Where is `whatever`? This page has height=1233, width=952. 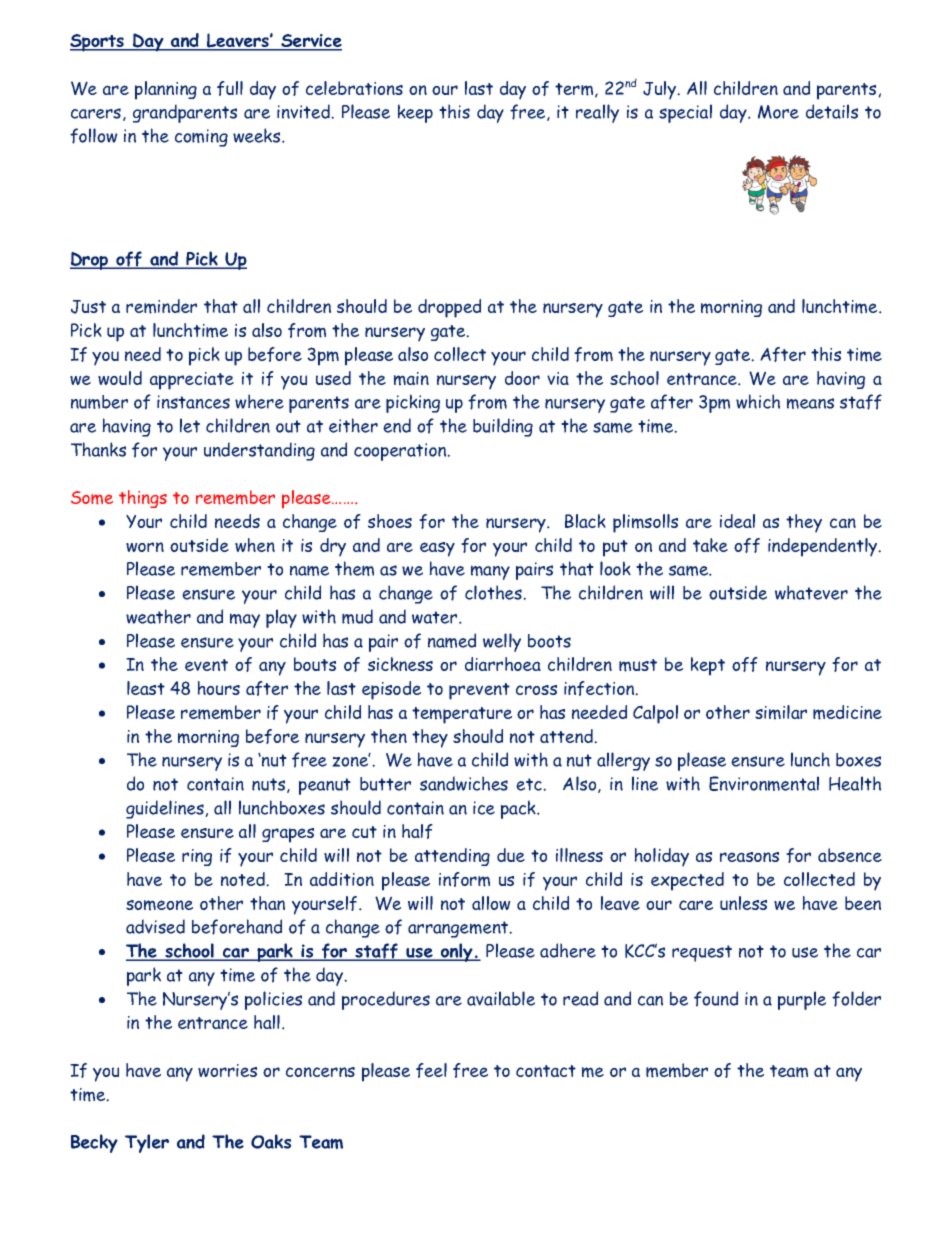
whatever is located at coordinates (811, 592).
